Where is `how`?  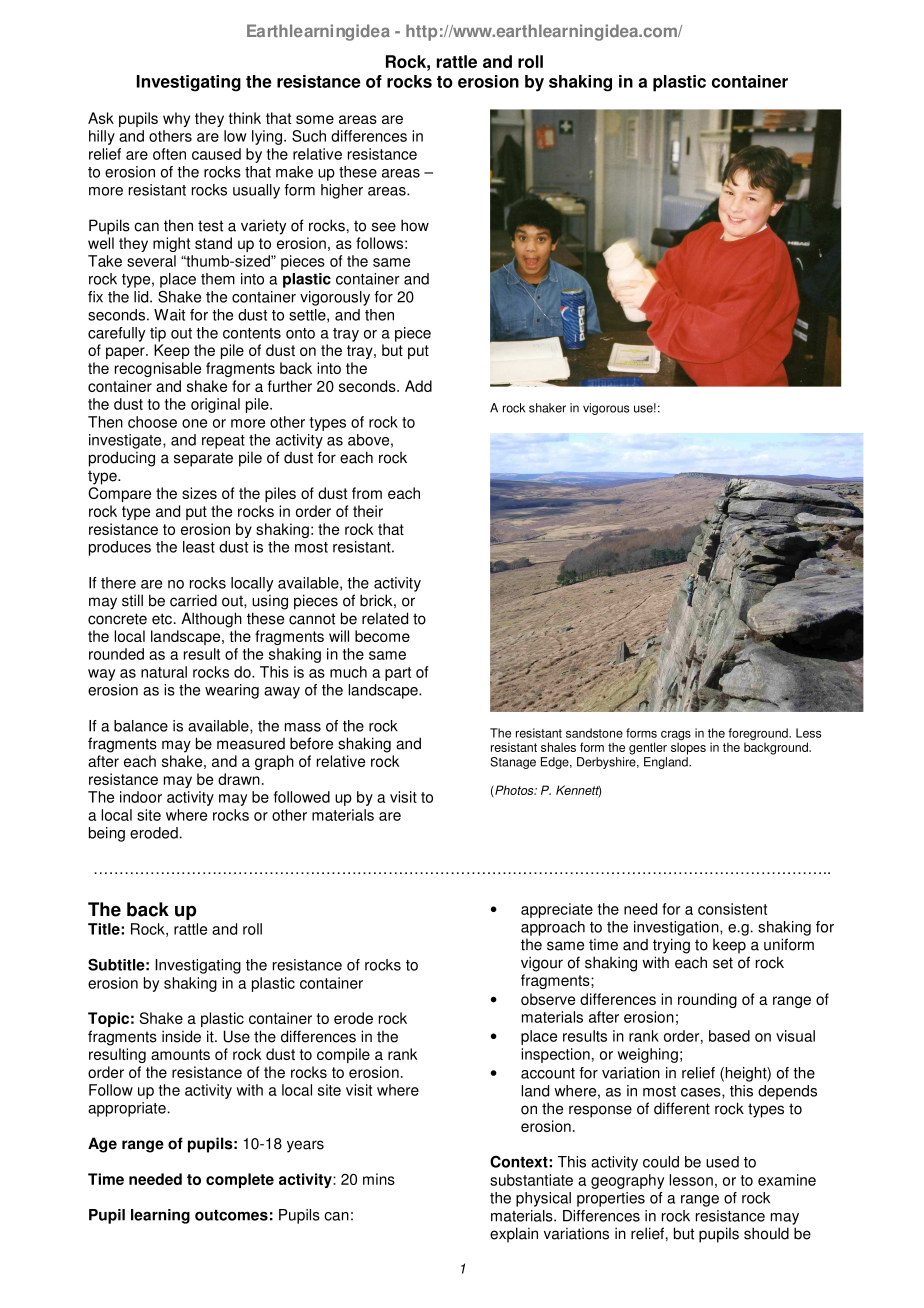 how is located at coordinates (415, 225).
